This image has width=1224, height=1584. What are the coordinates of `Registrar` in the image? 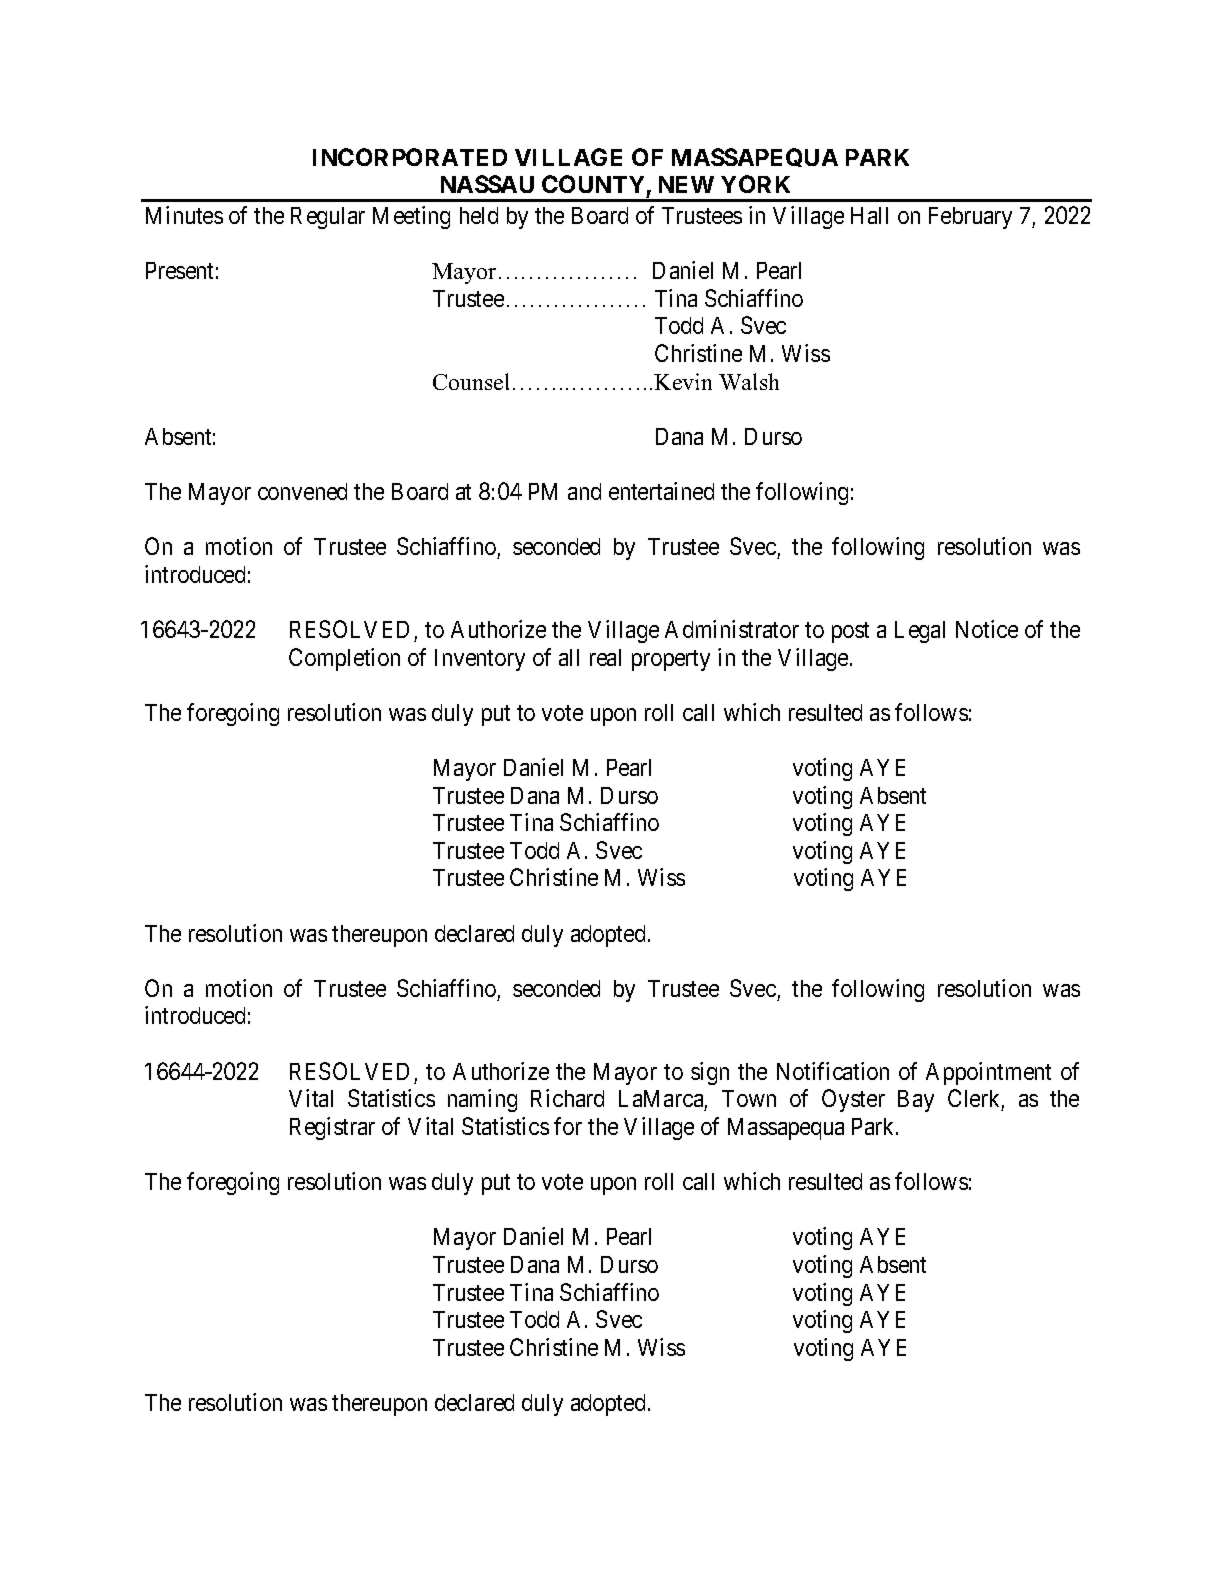 It's located at (332, 1128).
